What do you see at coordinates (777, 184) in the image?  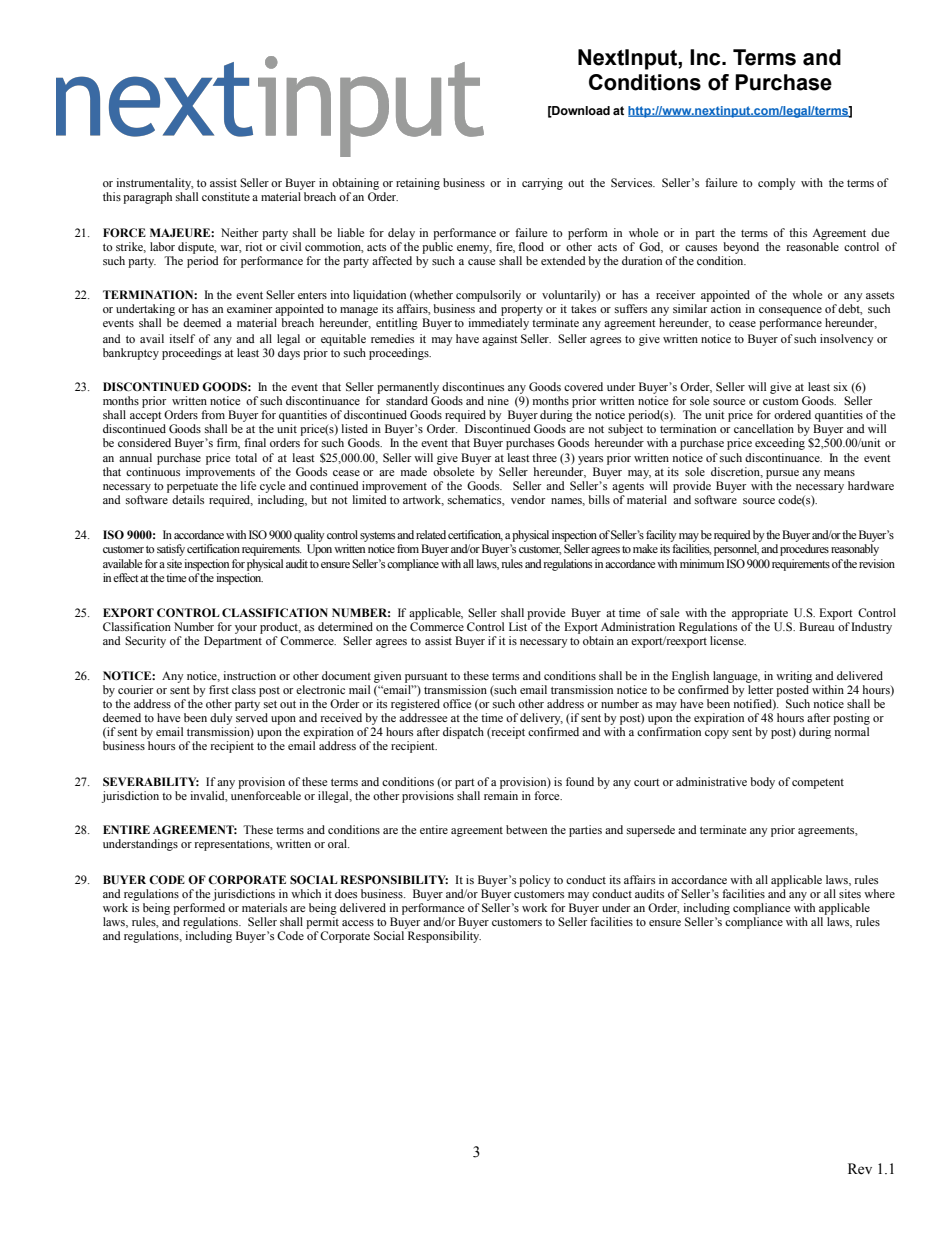 I see `comply` at bounding box center [777, 184].
